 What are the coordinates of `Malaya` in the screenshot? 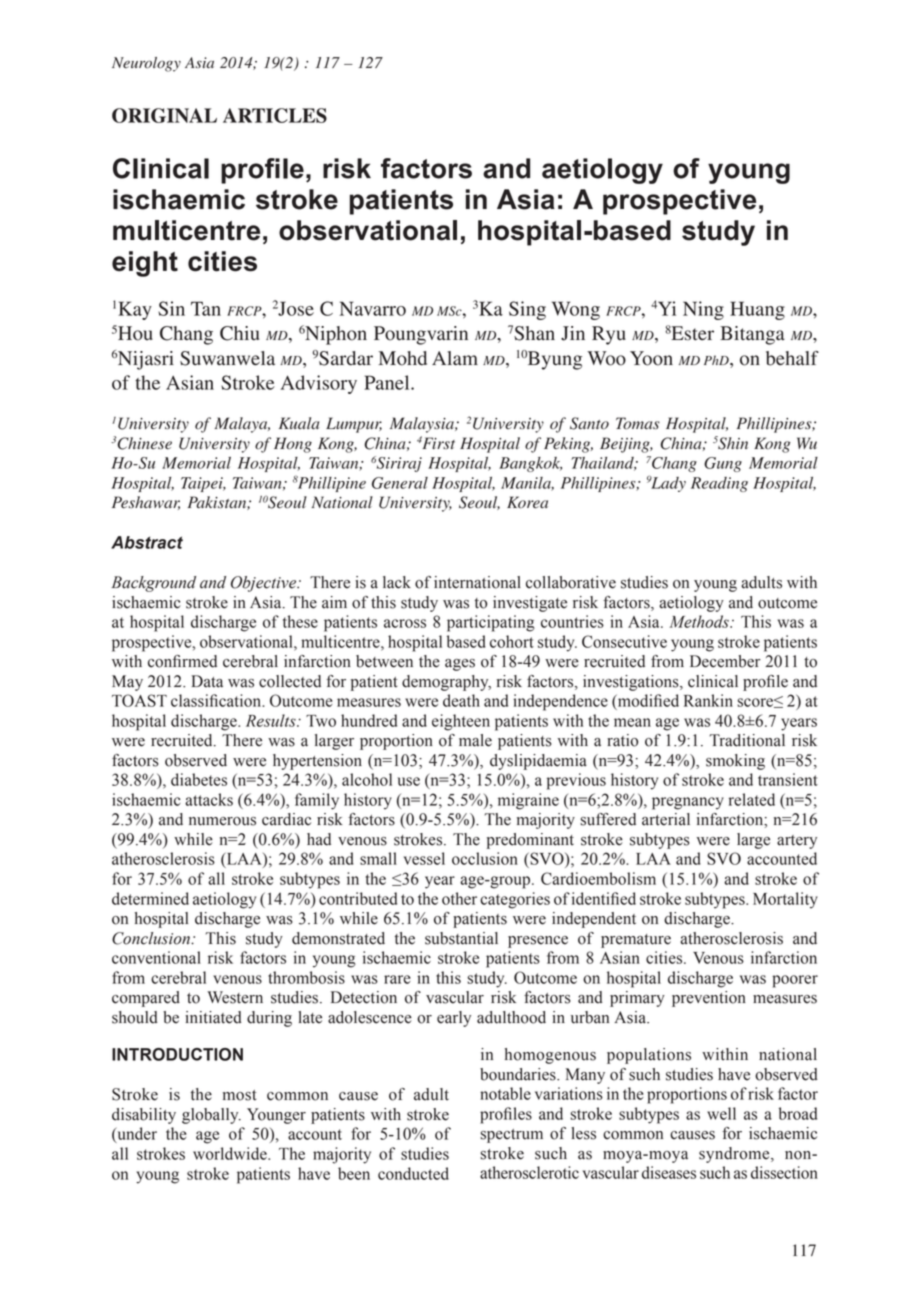 It's located at (242, 425).
